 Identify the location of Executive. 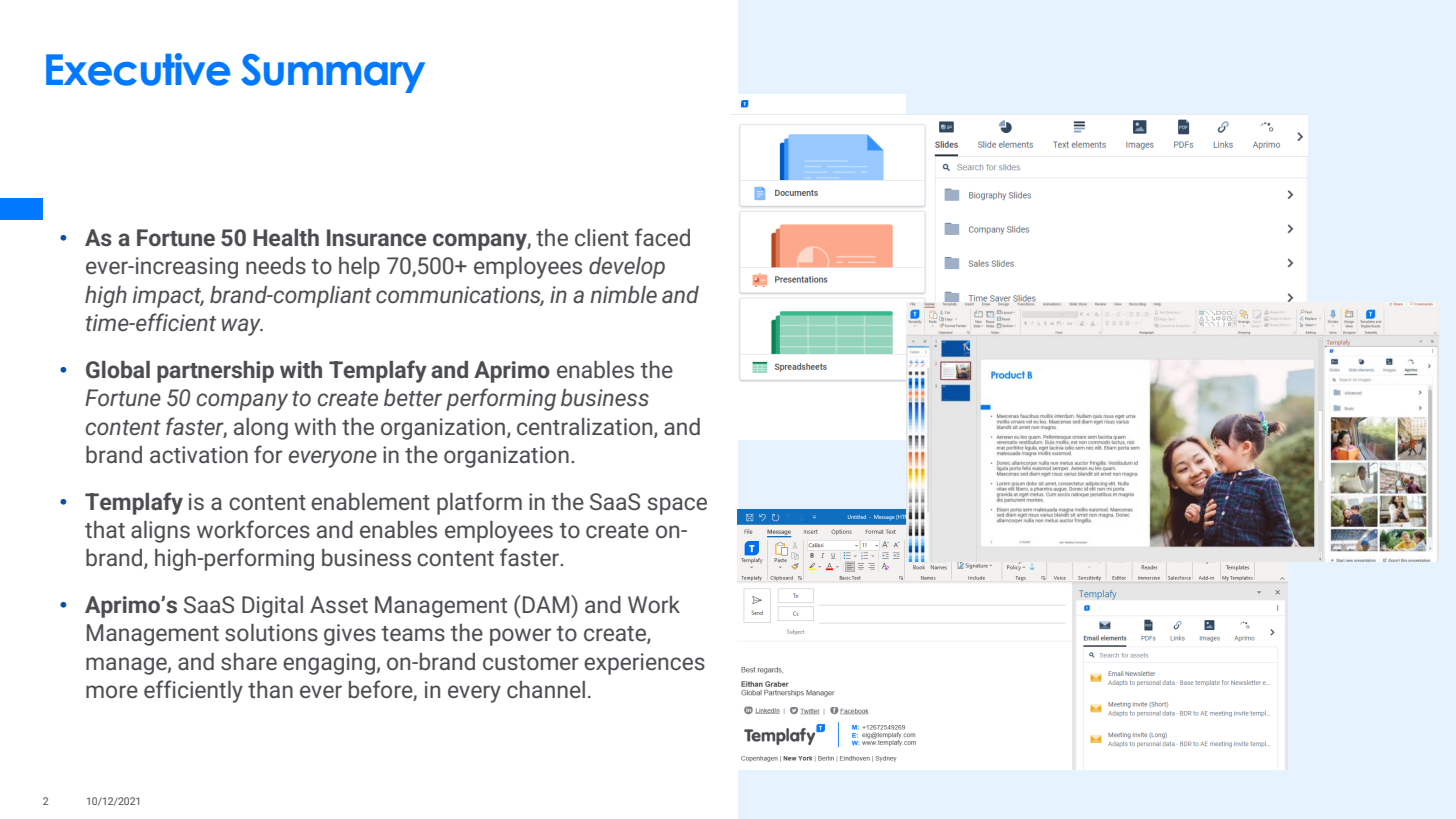
(138, 69).
